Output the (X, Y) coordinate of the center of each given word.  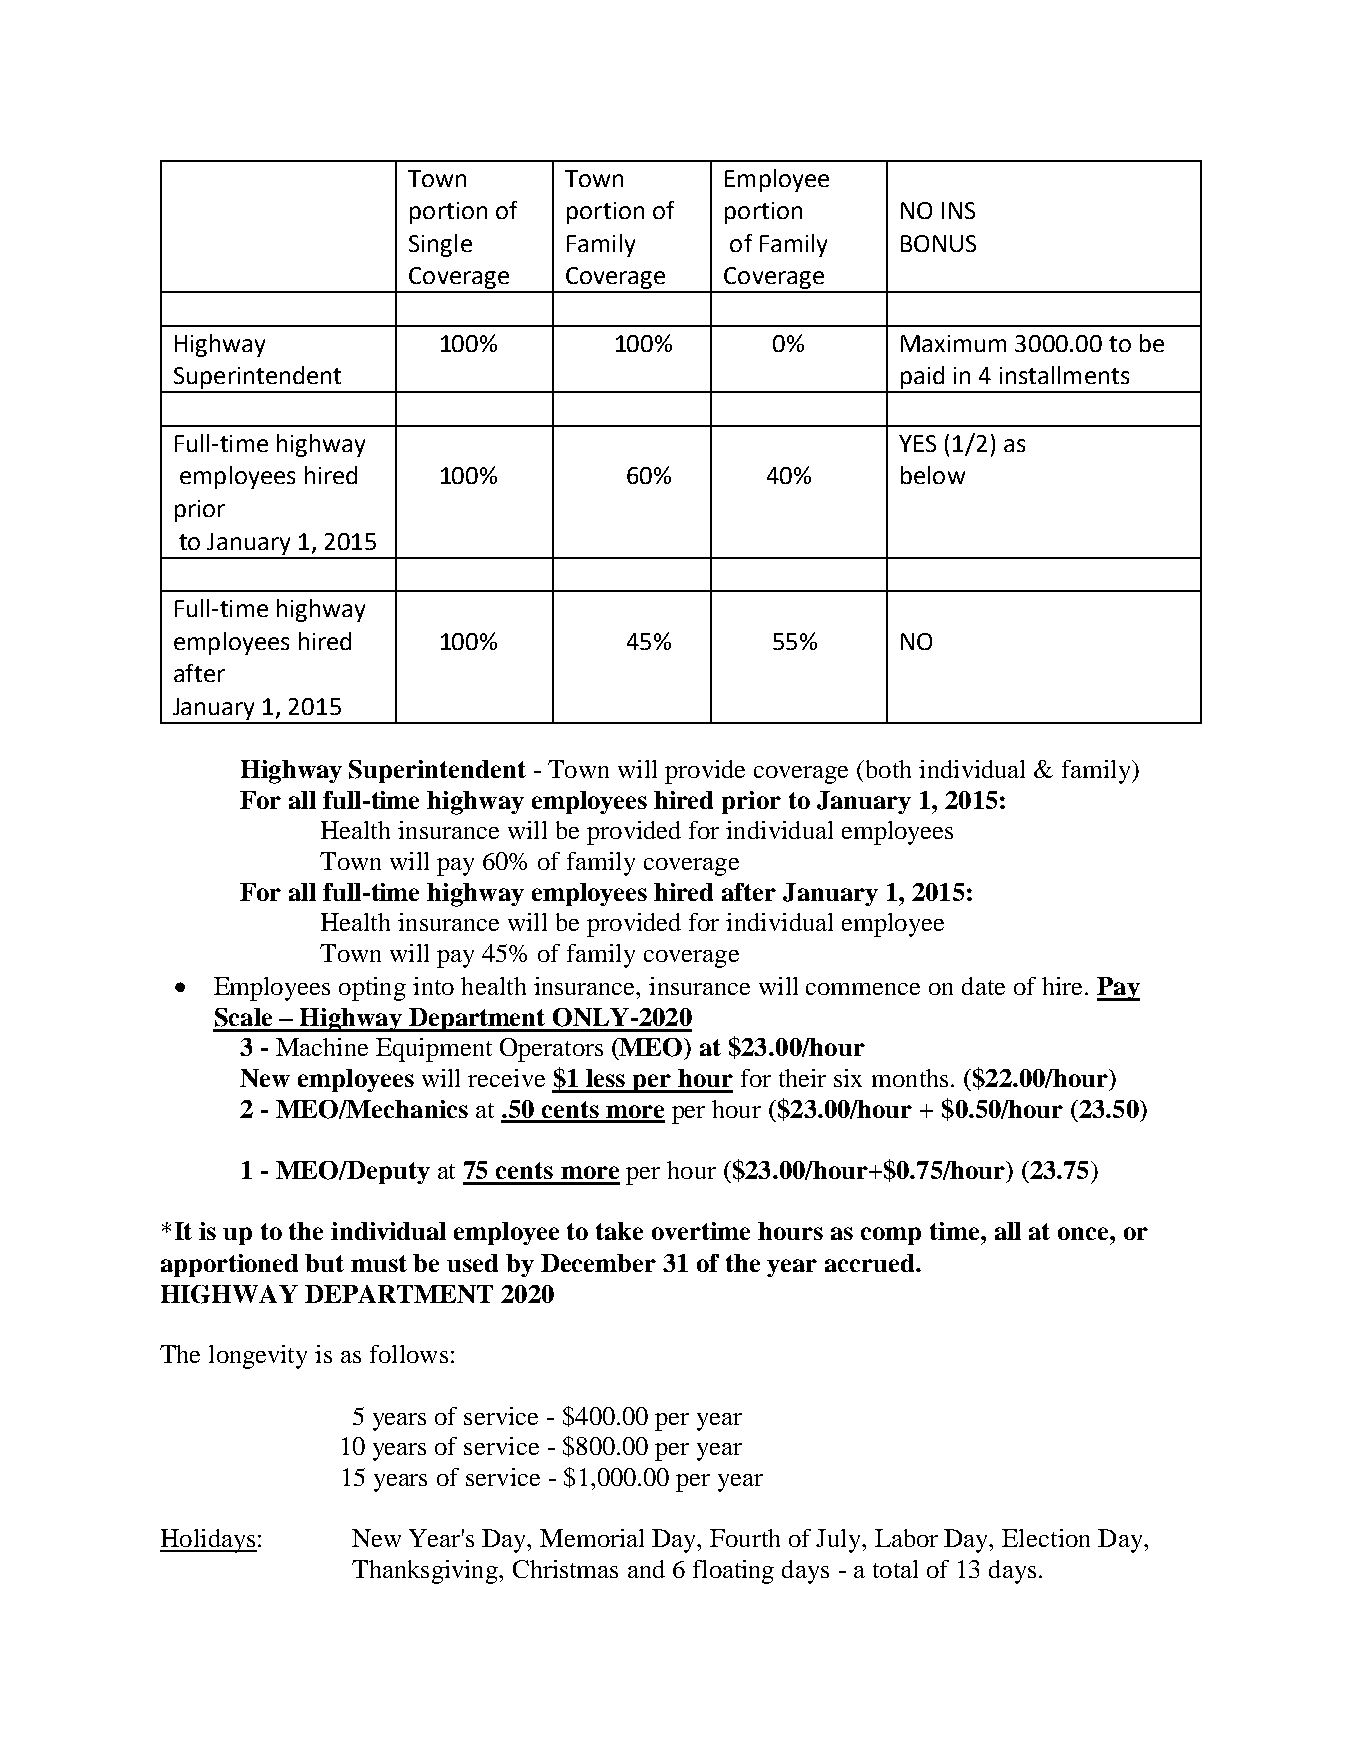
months (910, 1078)
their (802, 1078)
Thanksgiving (426, 1572)
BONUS (938, 243)
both (887, 769)
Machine (322, 1047)
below (933, 475)
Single (440, 245)
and (646, 1569)
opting (372, 989)
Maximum (953, 343)
